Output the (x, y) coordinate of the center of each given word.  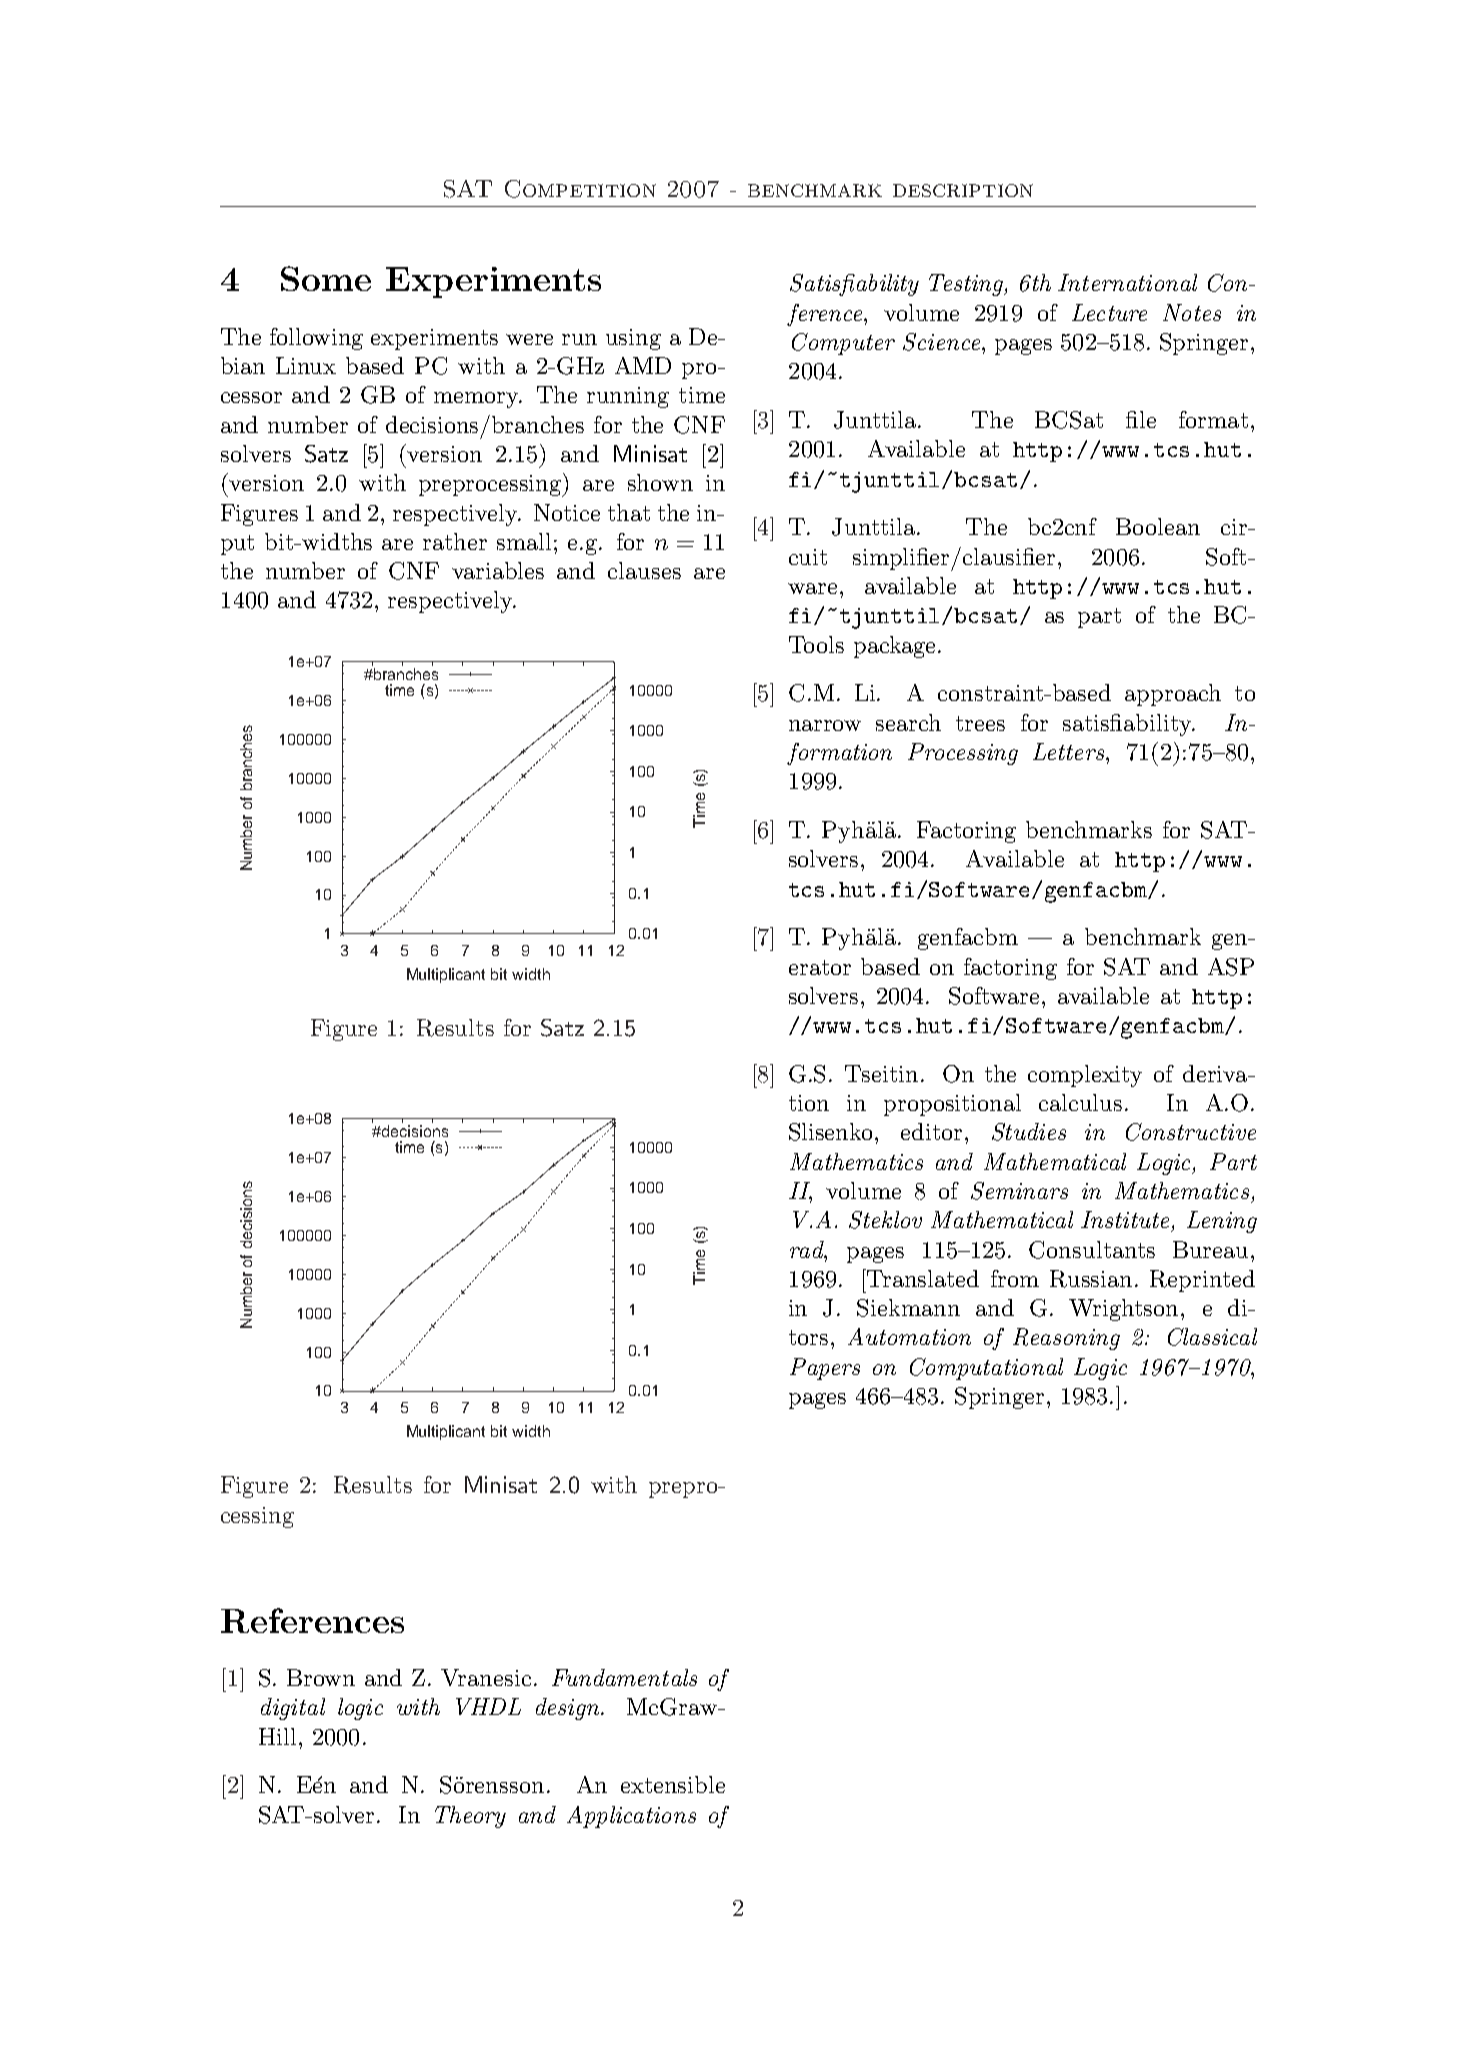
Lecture (1109, 312)
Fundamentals (624, 1677)
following (316, 339)
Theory (470, 1817)
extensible (673, 1784)
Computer (843, 344)
